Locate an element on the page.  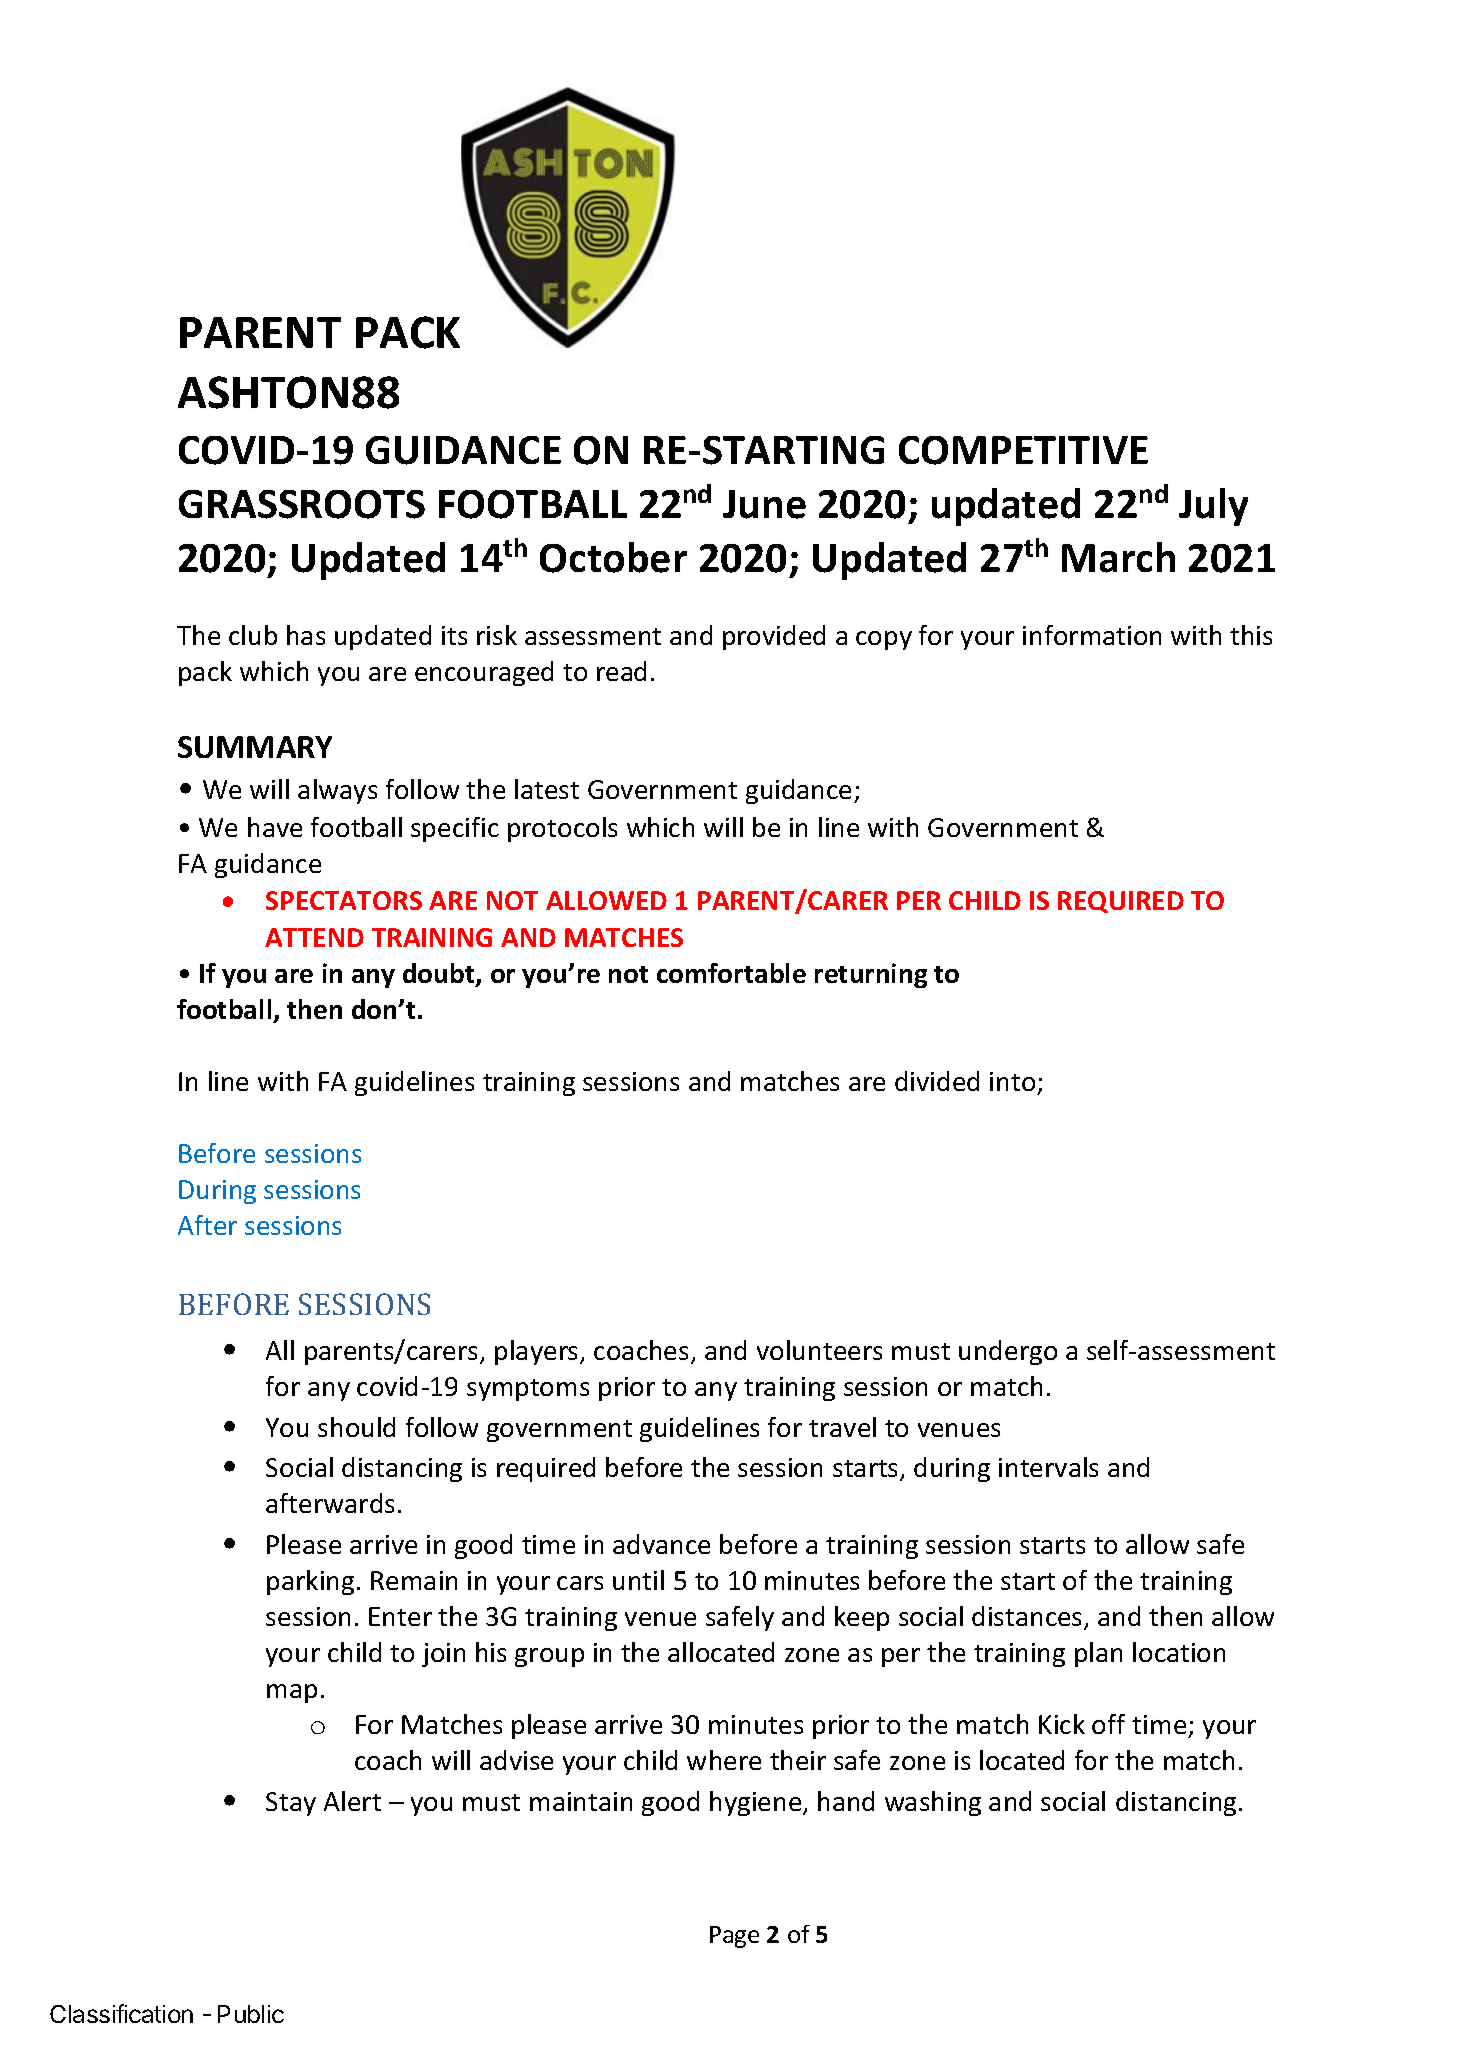
GRASSROOTS is located at coordinates (302, 504).
